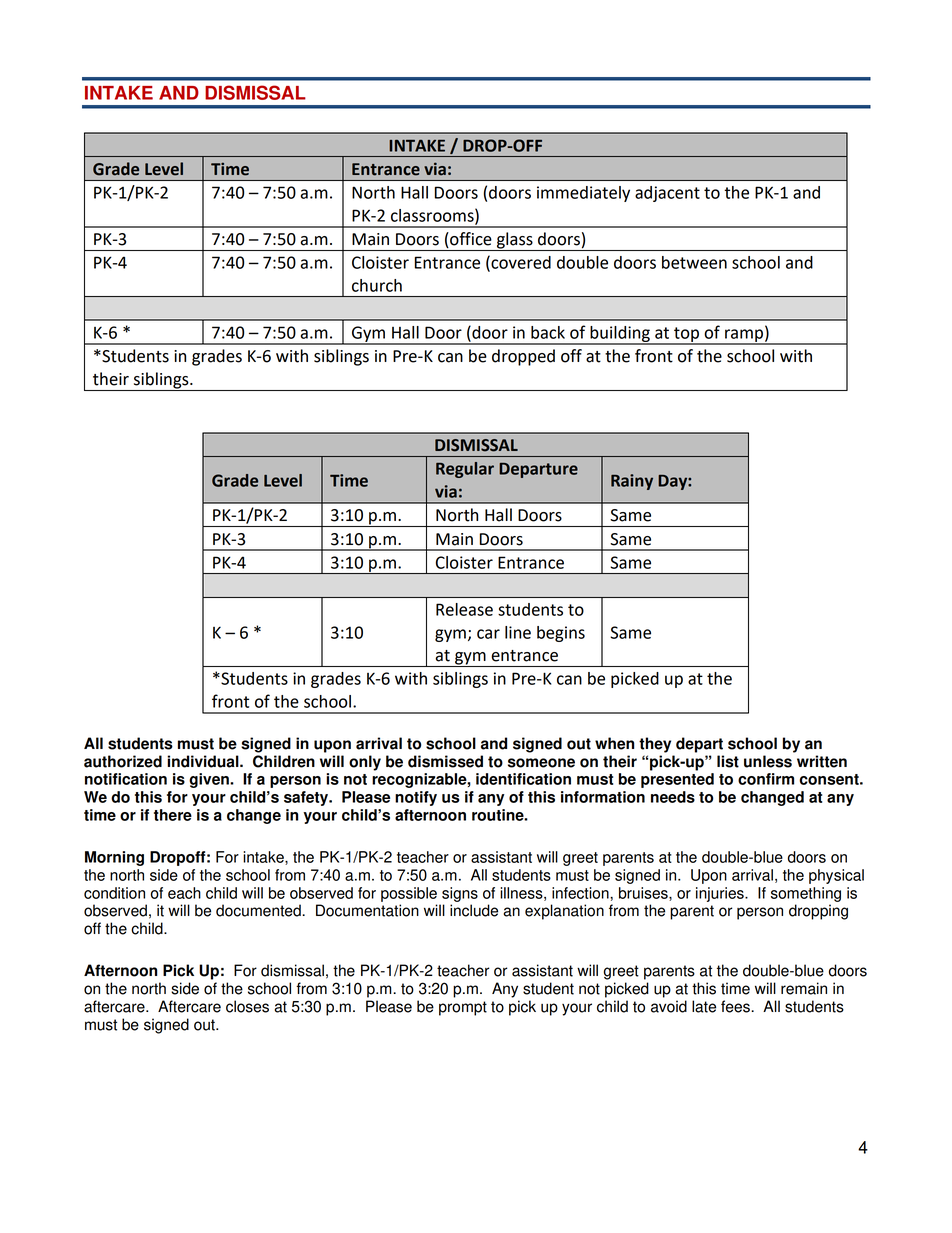 The height and width of the document is (1233, 952). Describe the element at coordinates (548, 332) in the document. I see `back` at that location.
